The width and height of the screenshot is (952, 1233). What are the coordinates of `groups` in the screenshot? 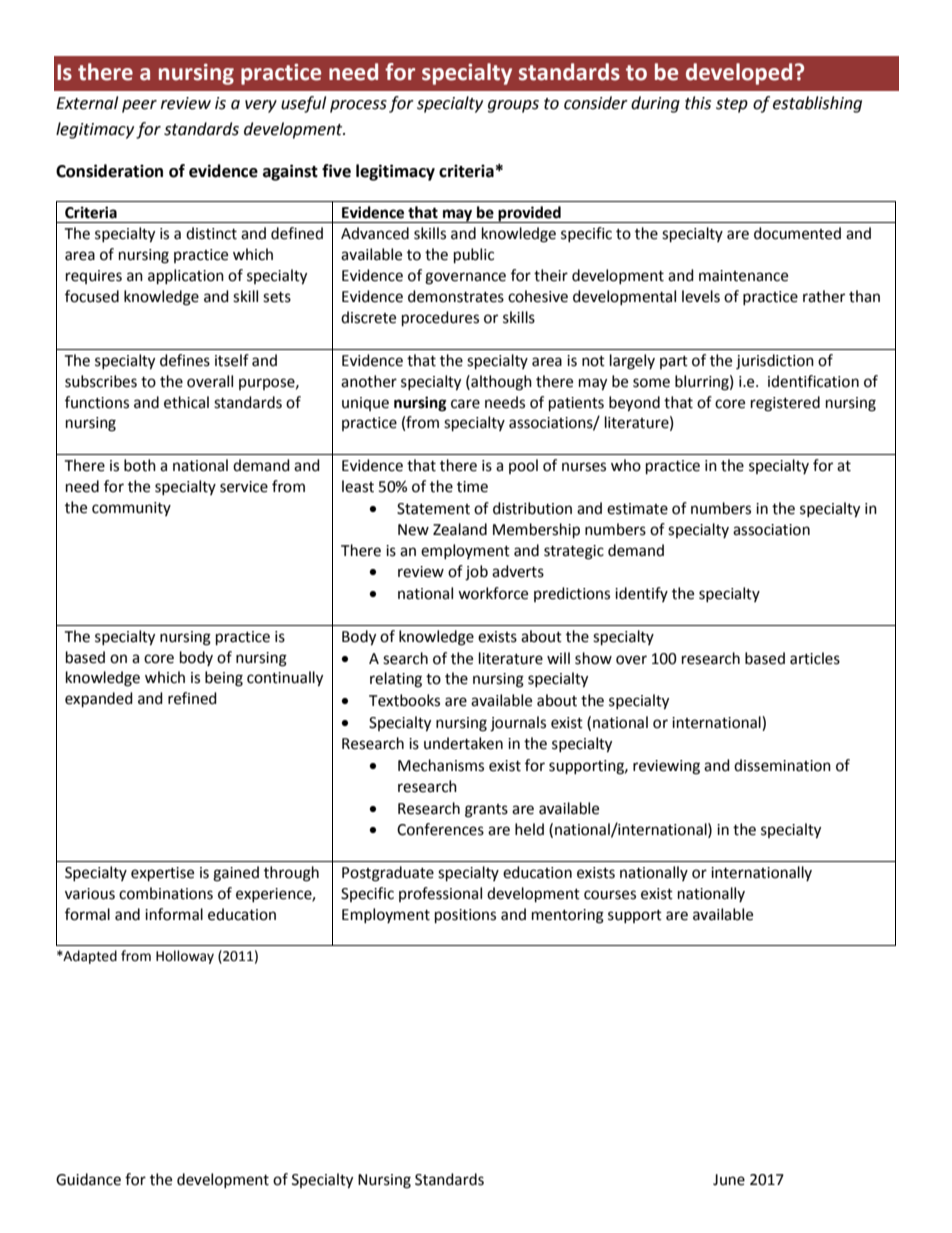 It's located at (513, 106).
